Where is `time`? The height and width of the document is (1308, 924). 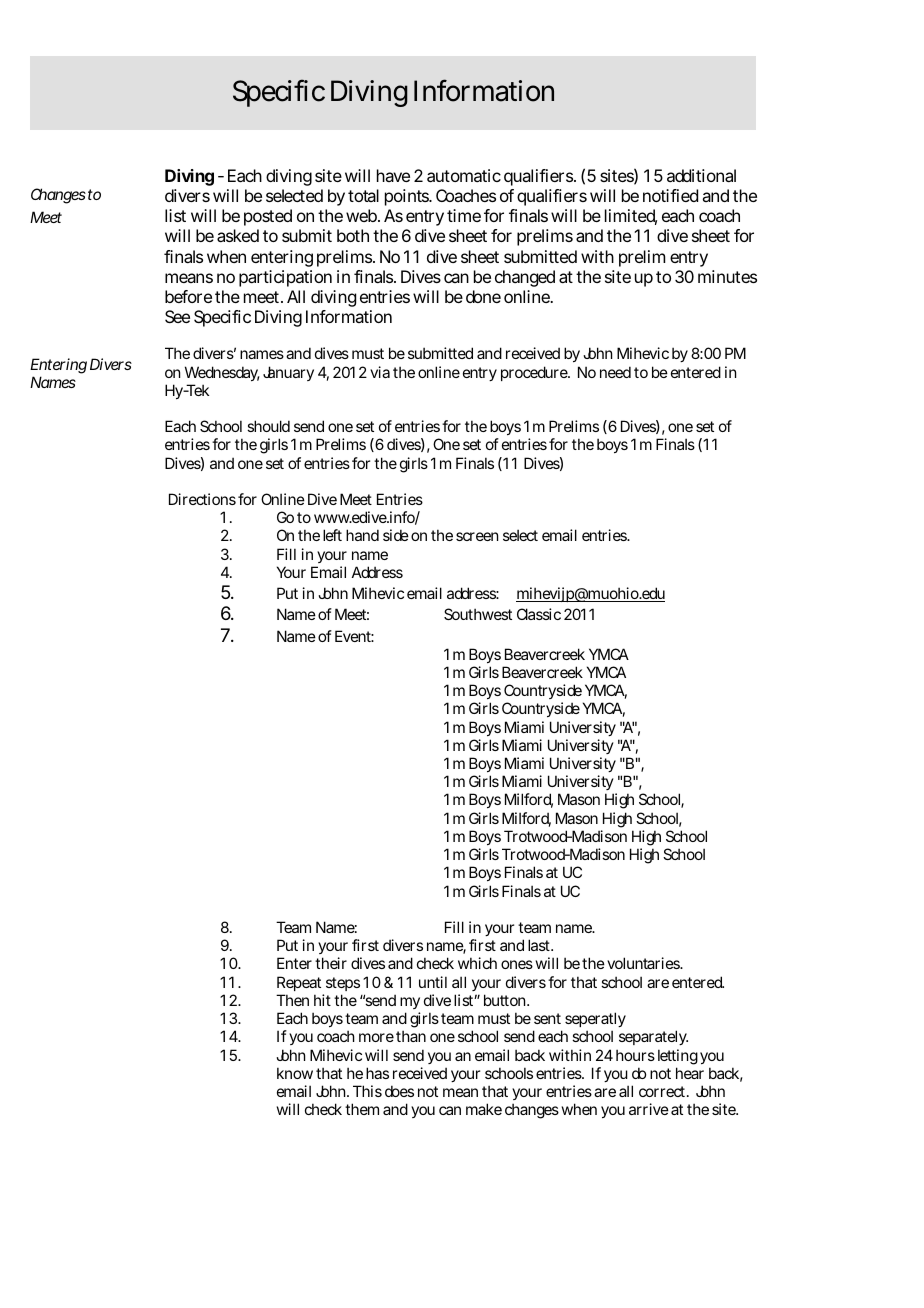
time is located at coordinates (464, 215).
